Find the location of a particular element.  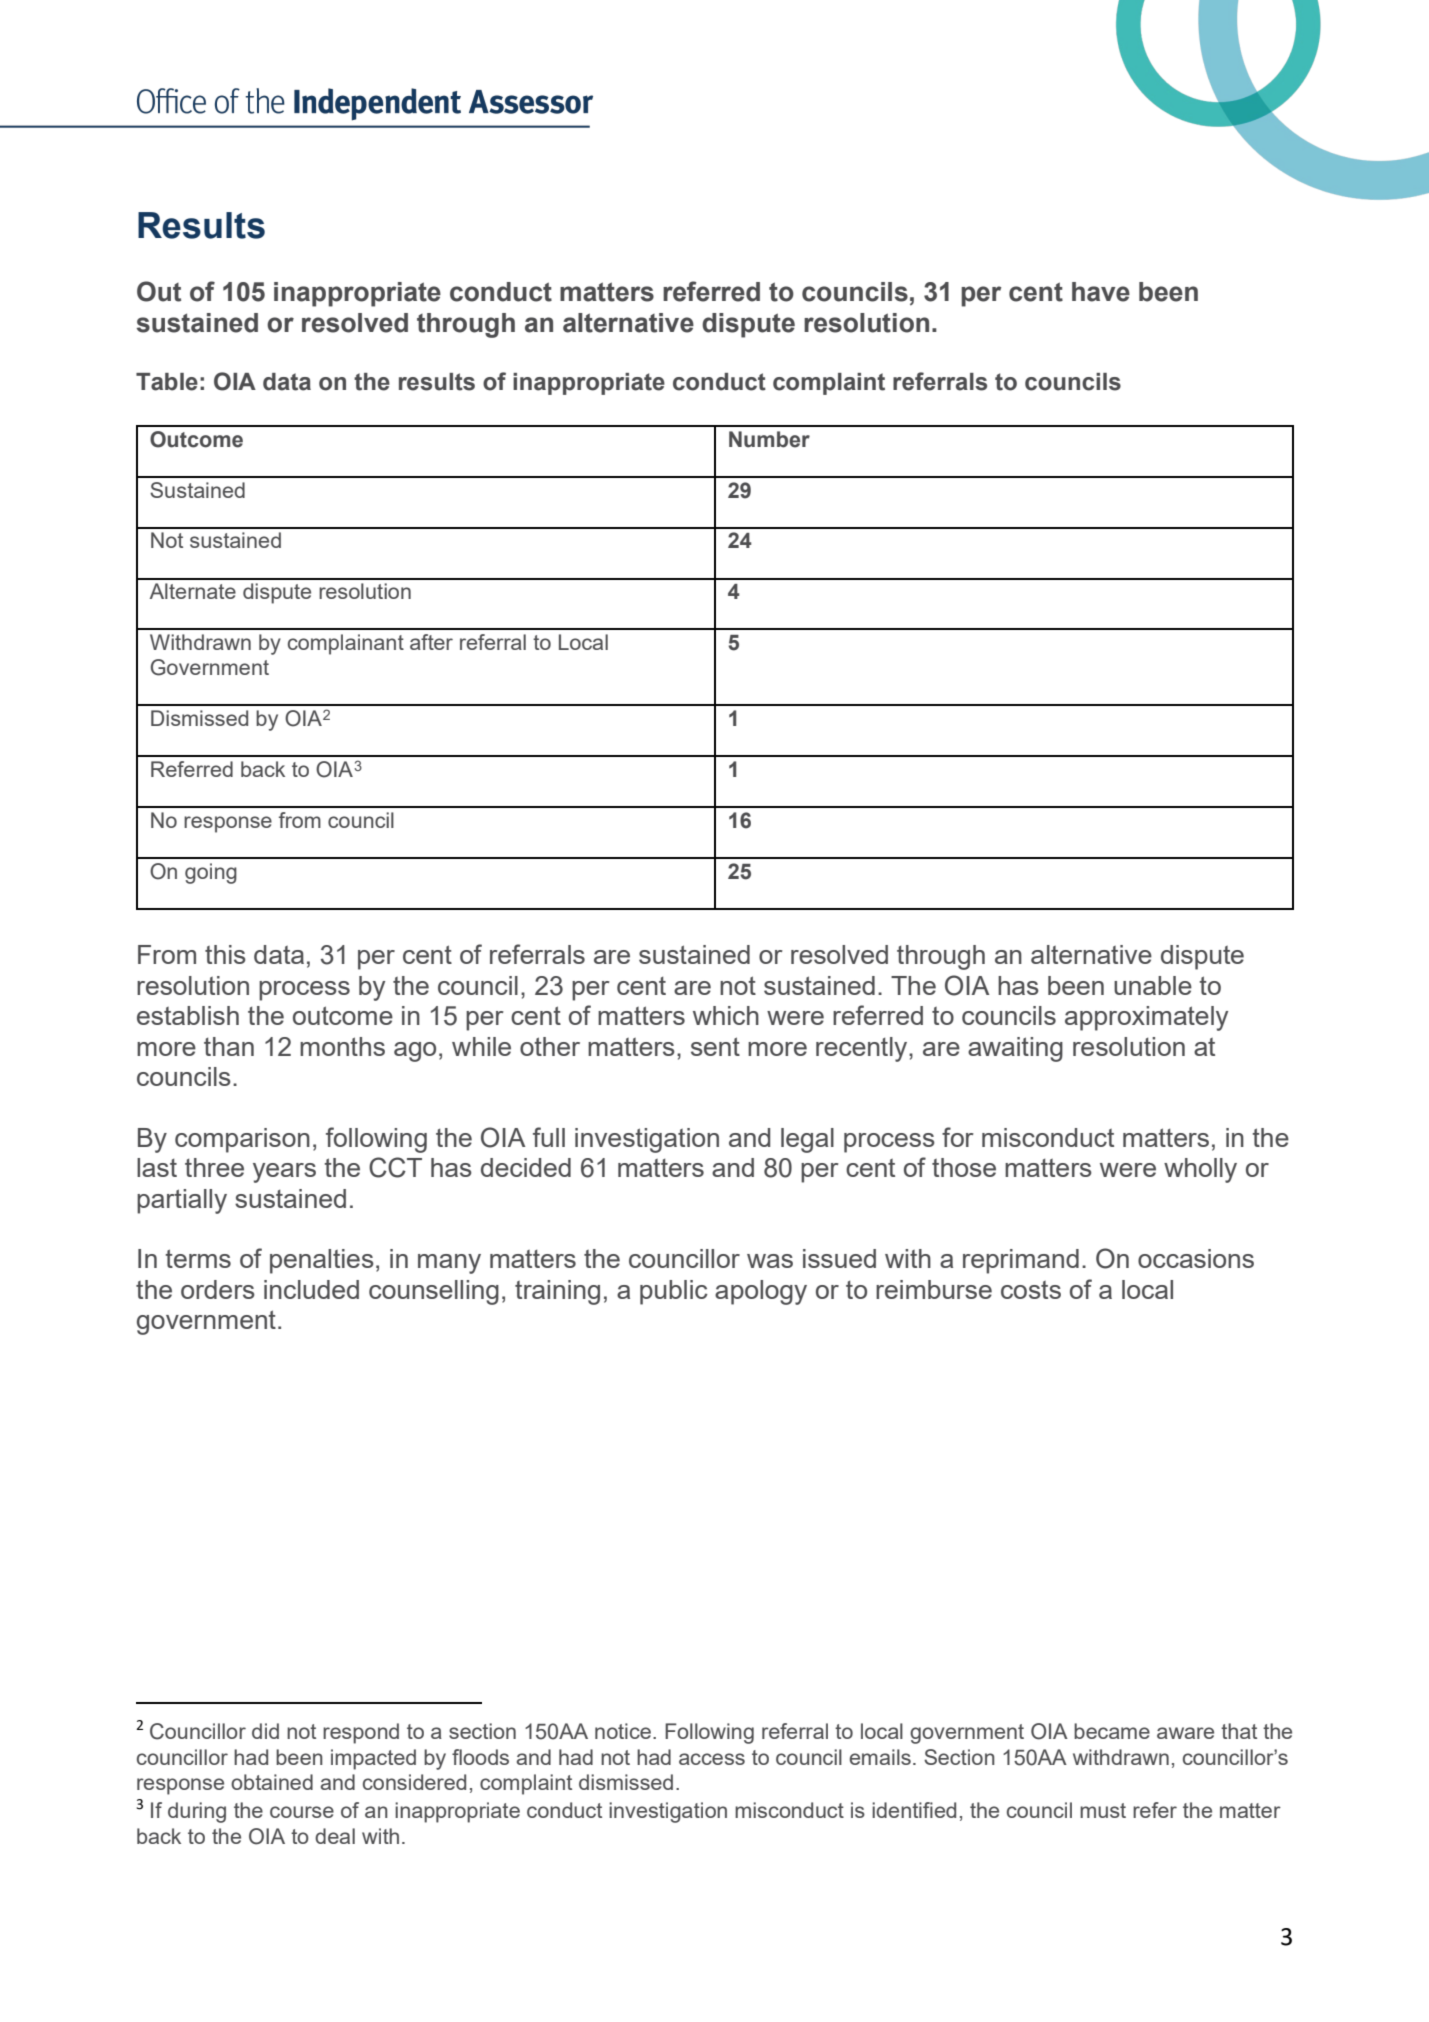

included is located at coordinates (311, 1289).
